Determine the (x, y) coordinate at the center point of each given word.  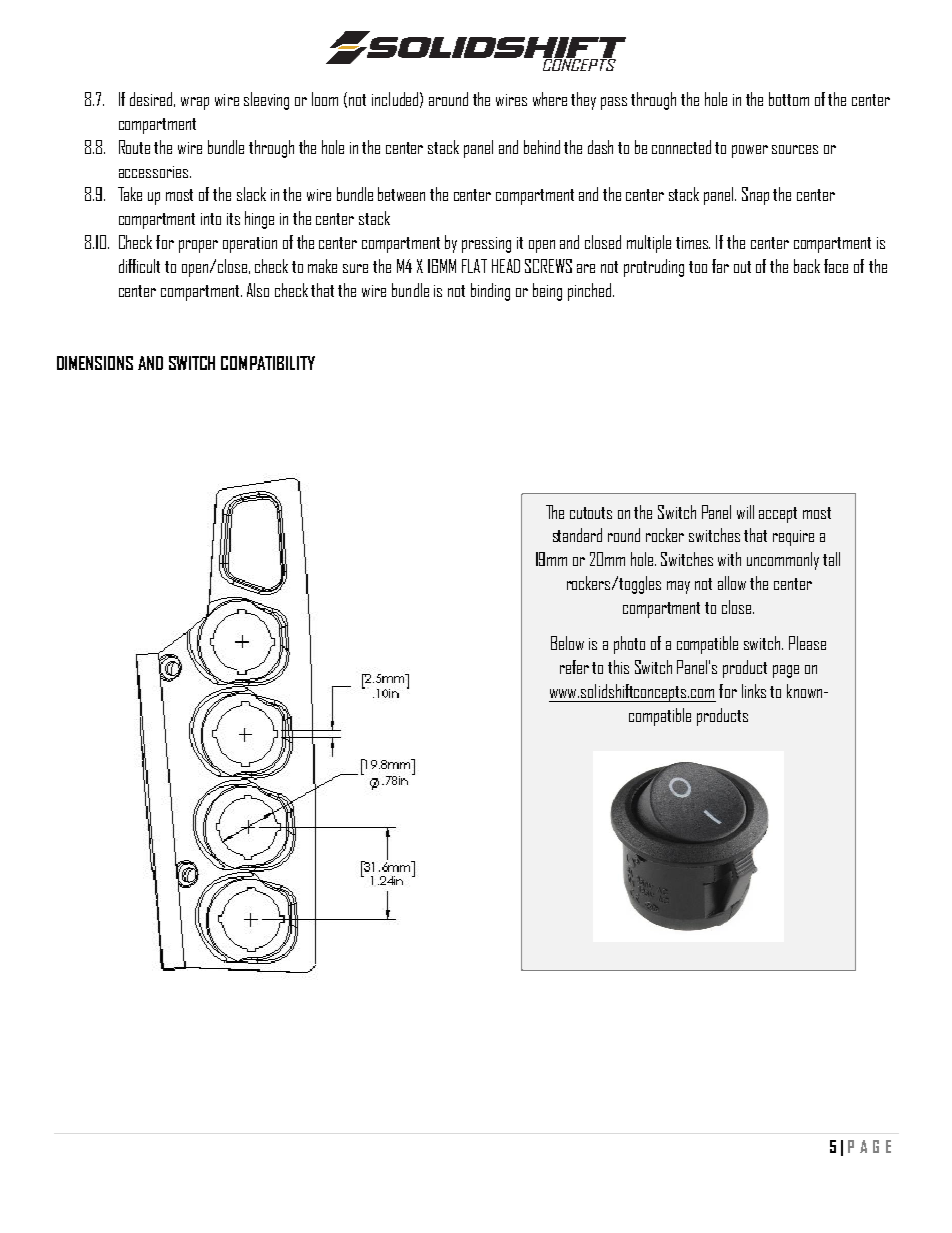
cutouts (591, 513)
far (720, 266)
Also (258, 290)
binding (490, 292)
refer (574, 667)
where (550, 99)
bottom (789, 99)
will (745, 512)
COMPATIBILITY (268, 363)
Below (567, 643)
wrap (195, 103)
